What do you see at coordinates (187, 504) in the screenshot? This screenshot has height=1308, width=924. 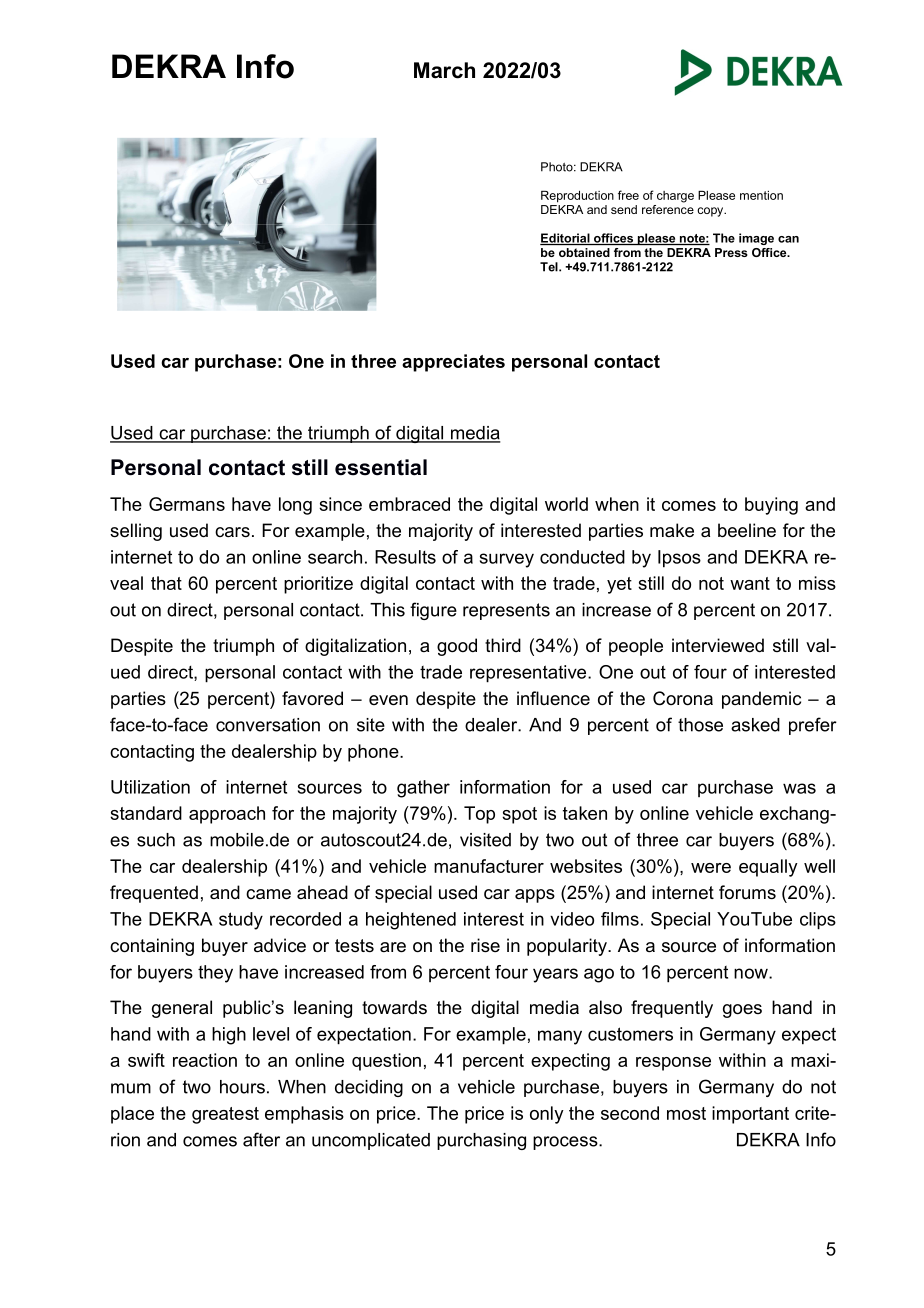 I see `Germans` at bounding box center [187, 504].
